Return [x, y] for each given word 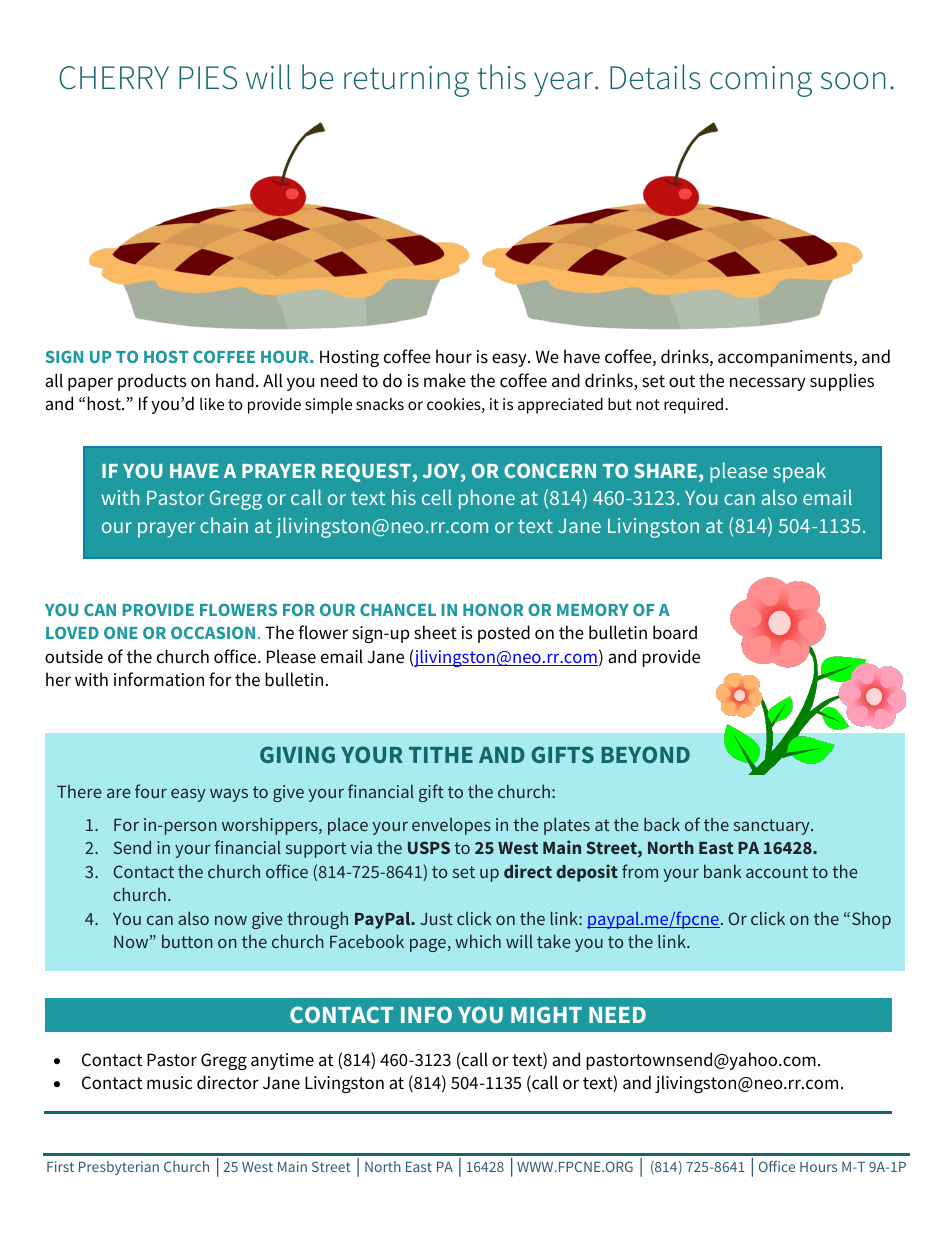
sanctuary [773, 827]
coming [761, 81]
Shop [871, 920]
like [212, 404]
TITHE [441, 755]
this [502, 77]
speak [799, 472]
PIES [208, 78]
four [151, 791]
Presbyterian [119, 1168]
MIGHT [546, 1014]
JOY [442, 472]
